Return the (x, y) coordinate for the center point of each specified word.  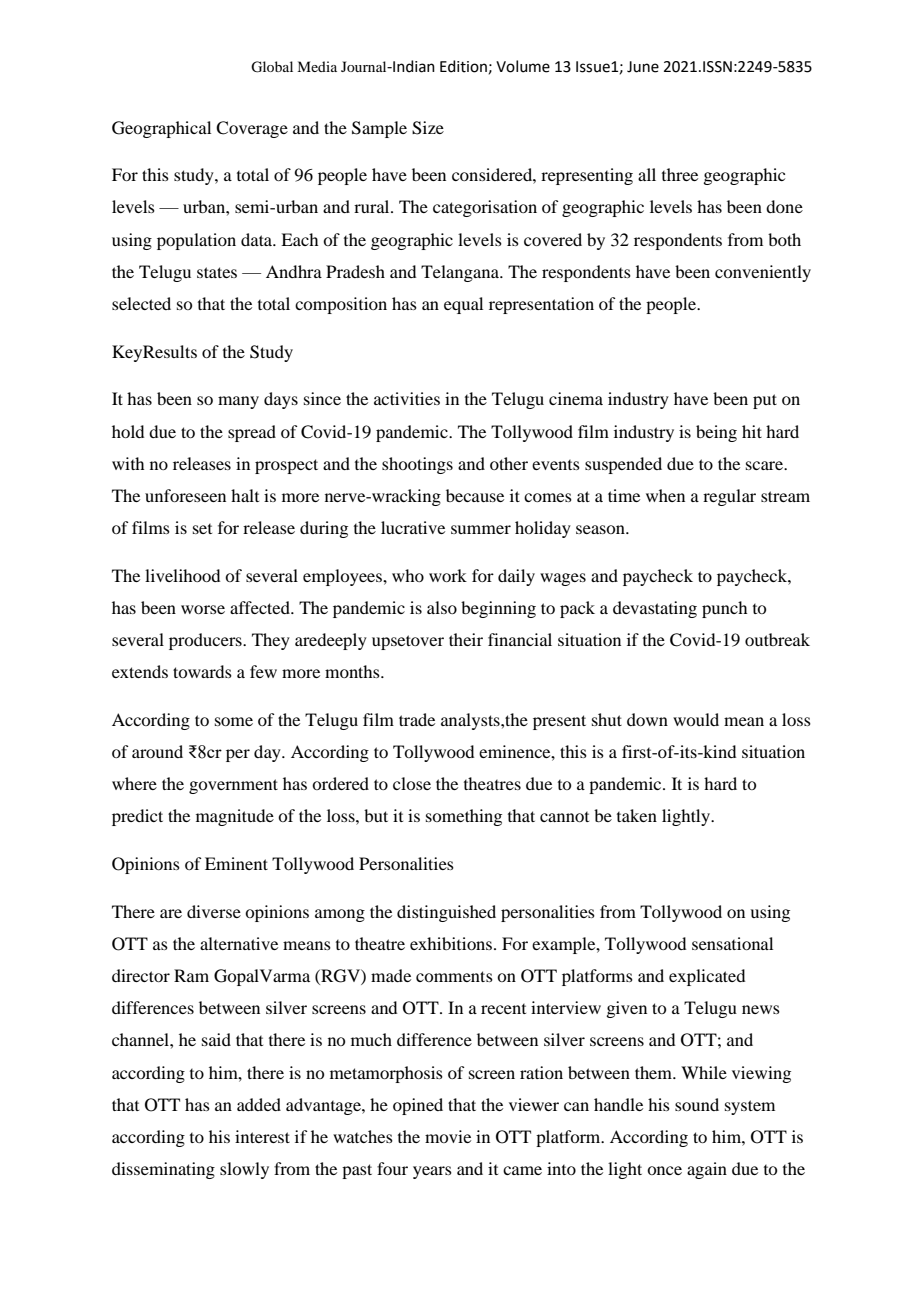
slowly (244, 1170)
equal (463, 305)
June (643, 67)
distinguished (446, 913)
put (765, 401)
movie (448, 1136)
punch (724, 609)
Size (428, 128)
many (238, 402)
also (442, 607)
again (707, 1170)
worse (203, 609)
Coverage (252, 129)
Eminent (236, 863)
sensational (732, 943)
